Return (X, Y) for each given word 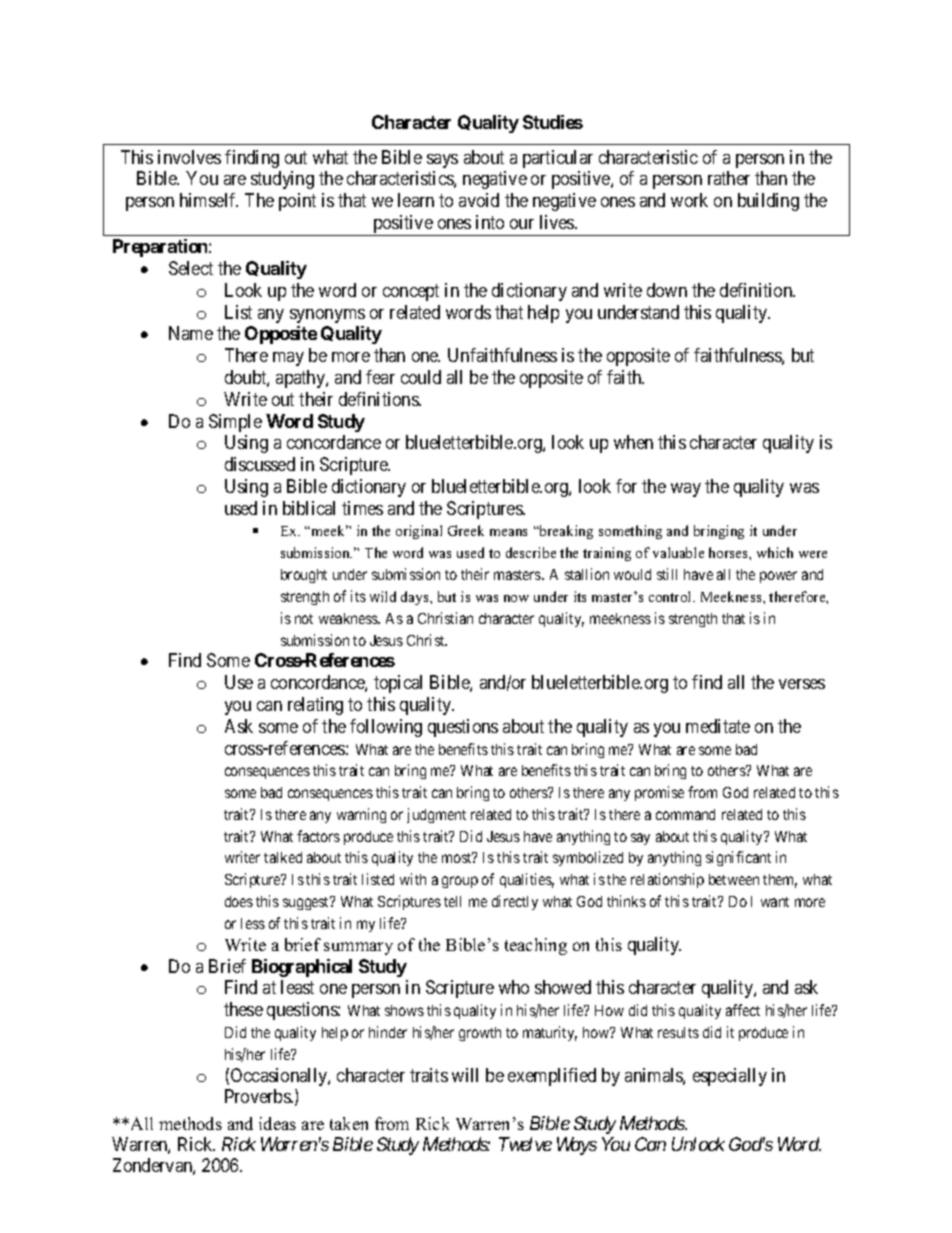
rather (729, 178)
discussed (260, 464)
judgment (436, 815)
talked (283, 857)
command (685, 814)
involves (189, 157)
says (442, 161)
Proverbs (258, 1096)
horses (729, 552)
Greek (466, 530)
